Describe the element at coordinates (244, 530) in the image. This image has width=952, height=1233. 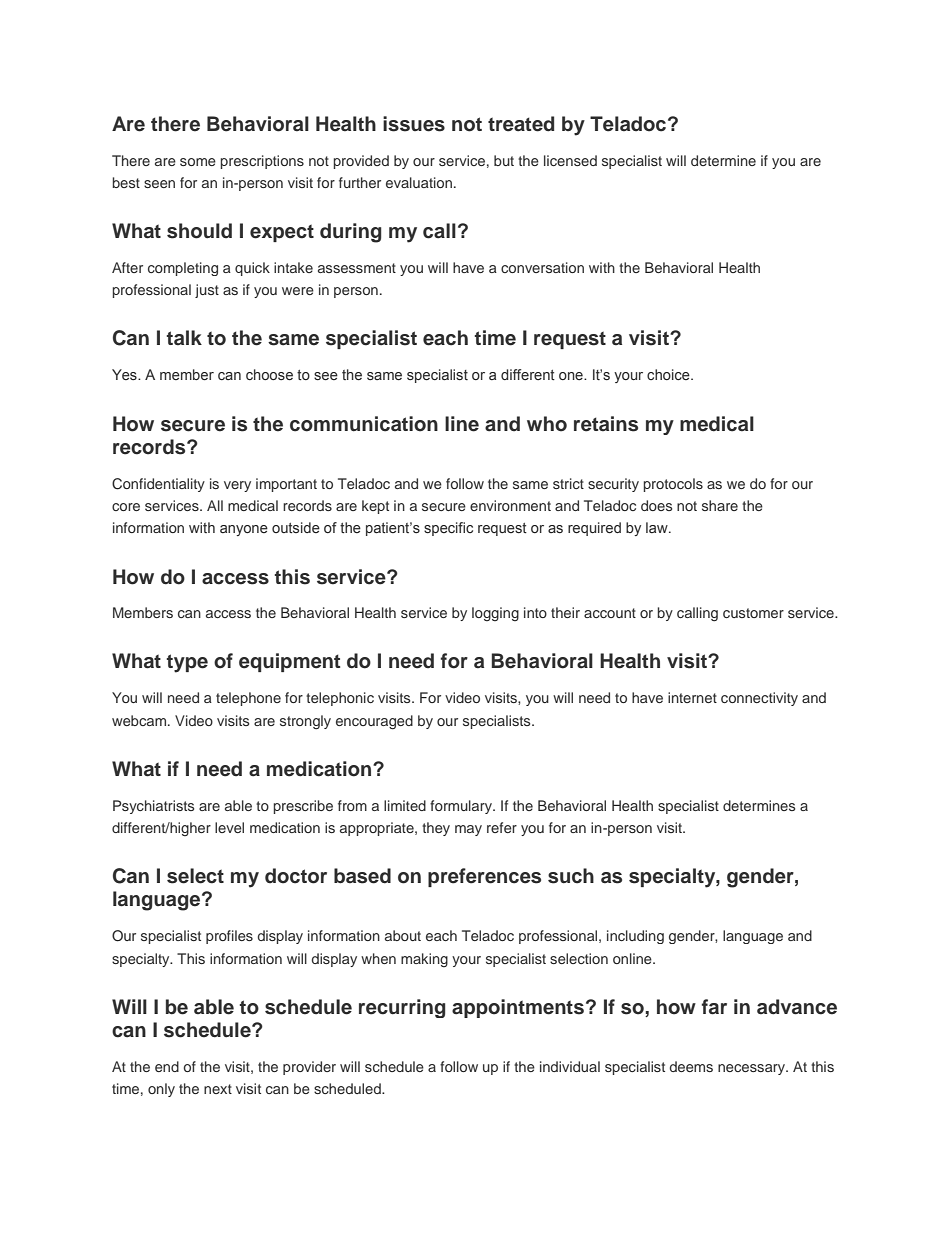
I see `anyone` at that location.
